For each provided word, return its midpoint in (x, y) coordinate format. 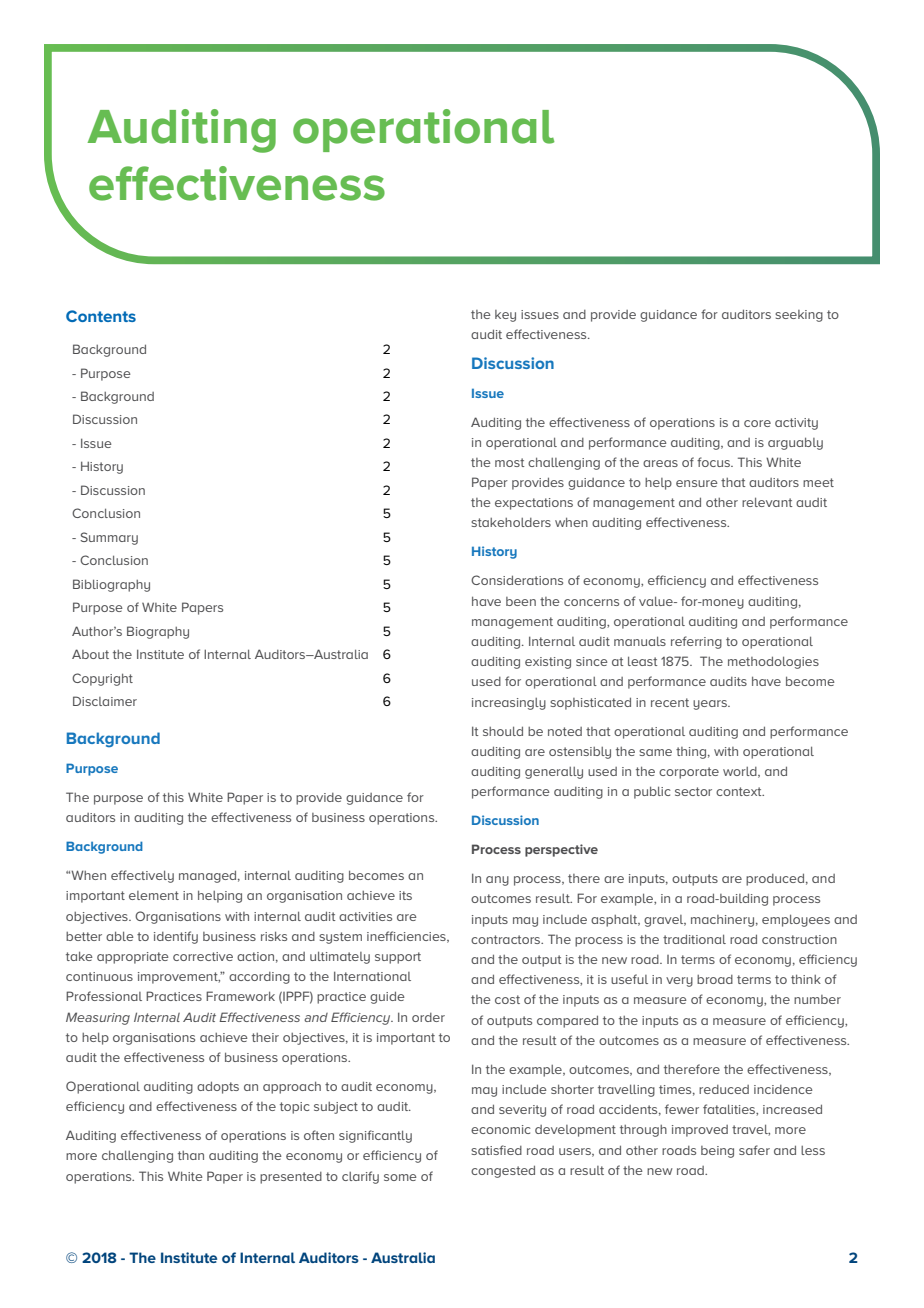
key (505, 316)
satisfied (496, 1150)
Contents (101, 316)
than (191, 1155)
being (717, 1152)
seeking (799, 316)
